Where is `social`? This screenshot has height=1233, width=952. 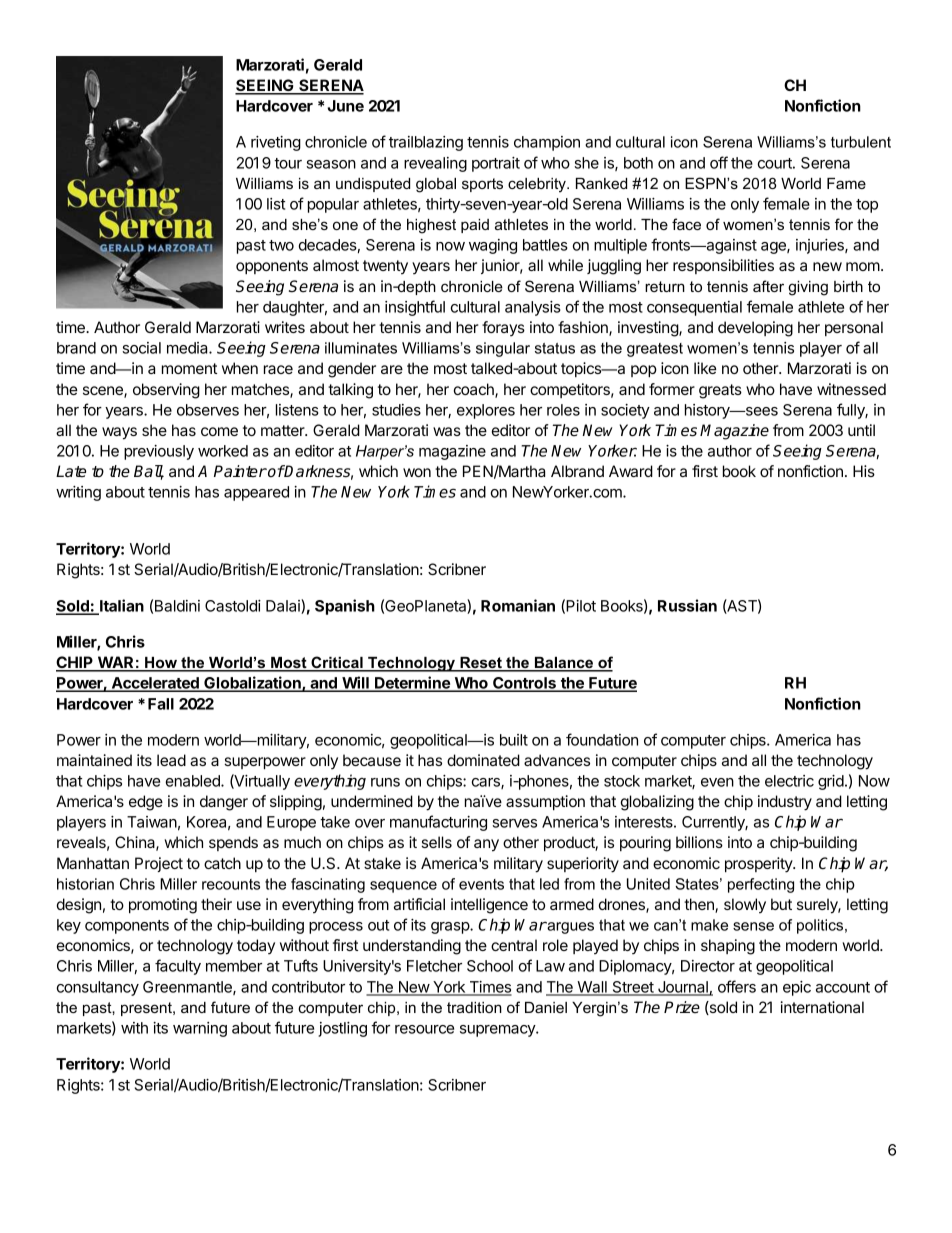 social is located at coordinates (141, 348).
